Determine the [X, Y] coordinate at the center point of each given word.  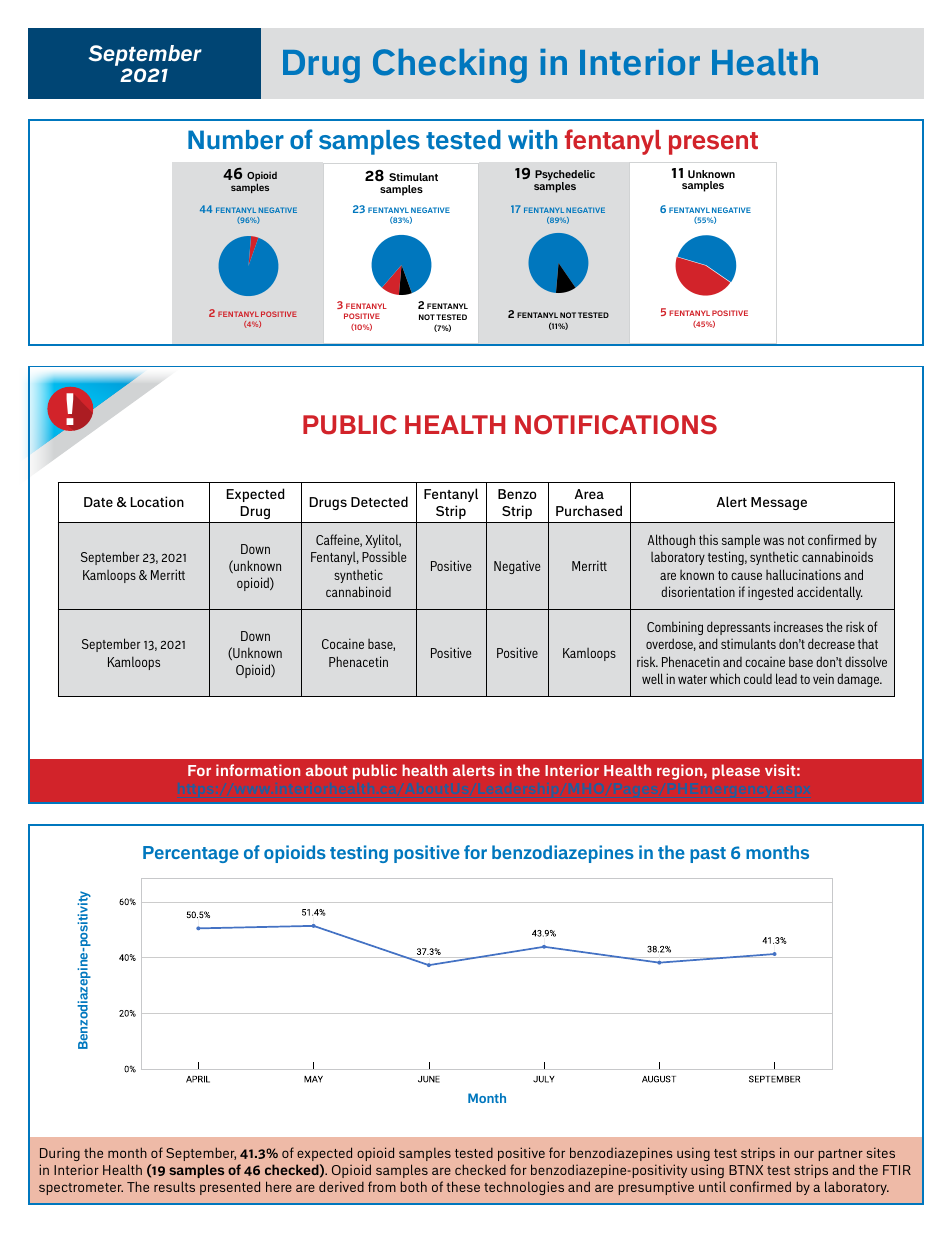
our [804, 1154]
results [174, 1186]
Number [236, 139]
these [463, 1186]
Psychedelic [565, 177]
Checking [450, 66]
